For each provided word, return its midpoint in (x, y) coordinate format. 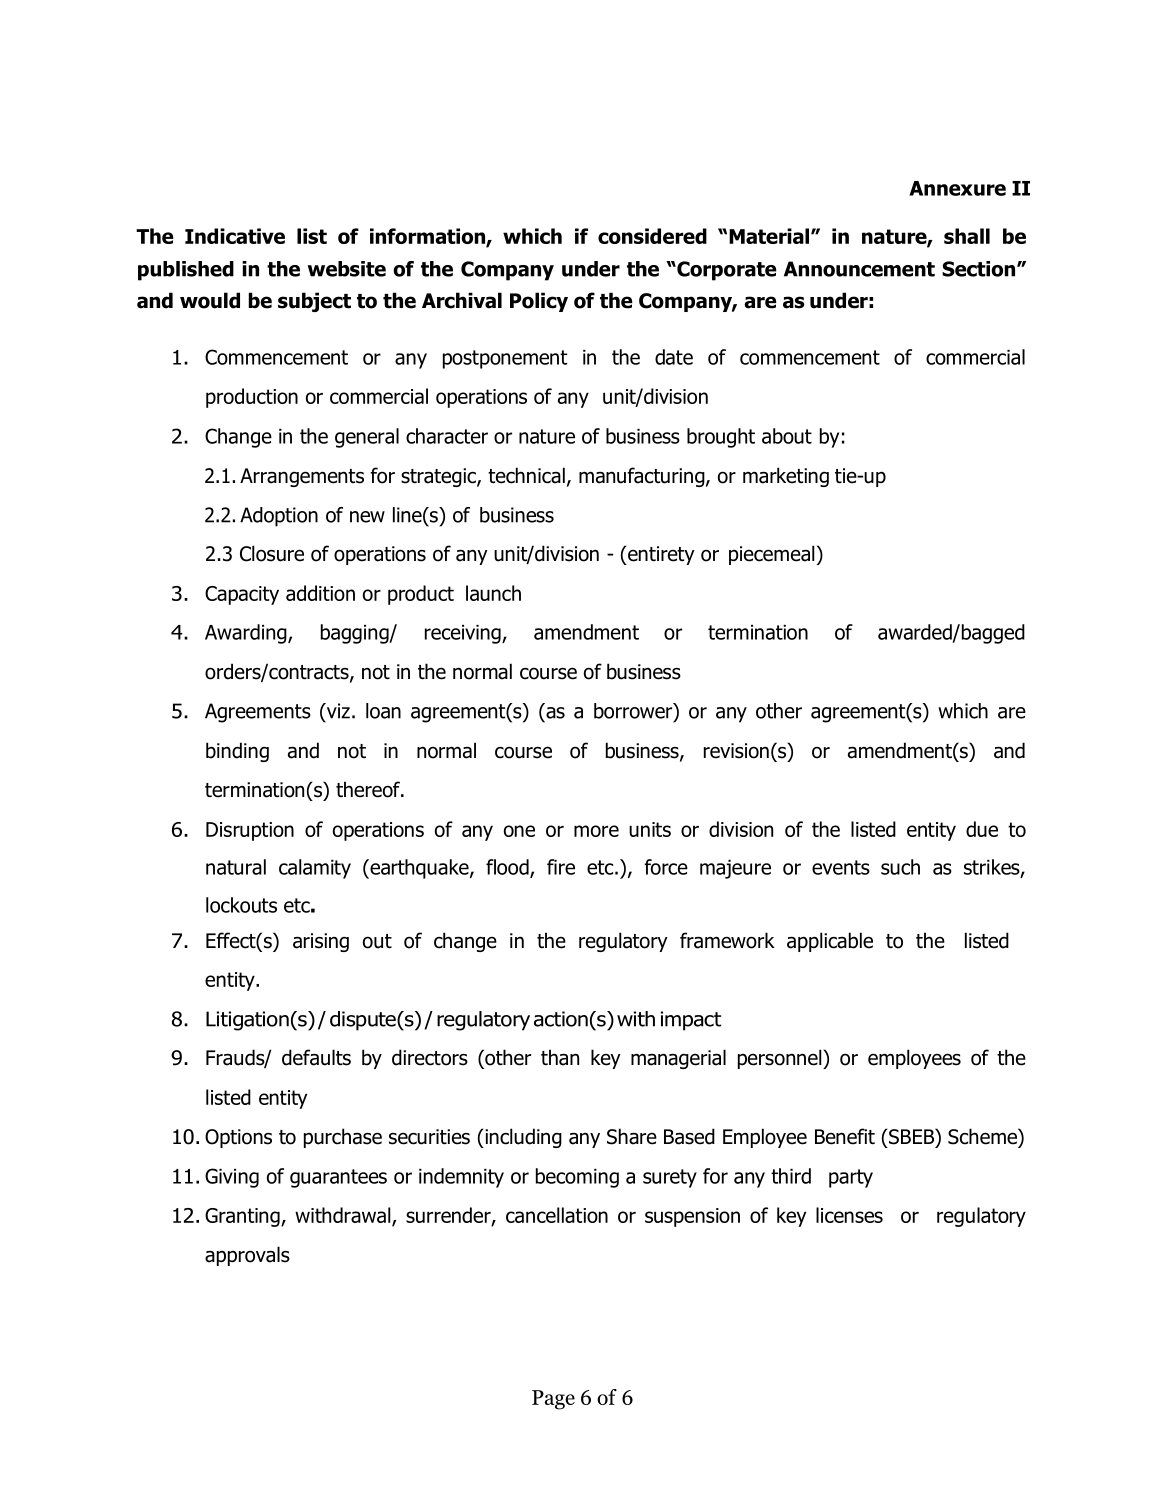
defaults (316, 1057)
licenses (849, 1215)
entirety (660, 555)
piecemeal (772, 555)
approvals (247, 1256)
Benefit (845, 1136)
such (900, 867)
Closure (272, 553)
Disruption (250, 831)
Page (553, 1400)
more (596, 831)
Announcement (859, 269)
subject (314, 302)
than (560, 1057)
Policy (539, 302)
